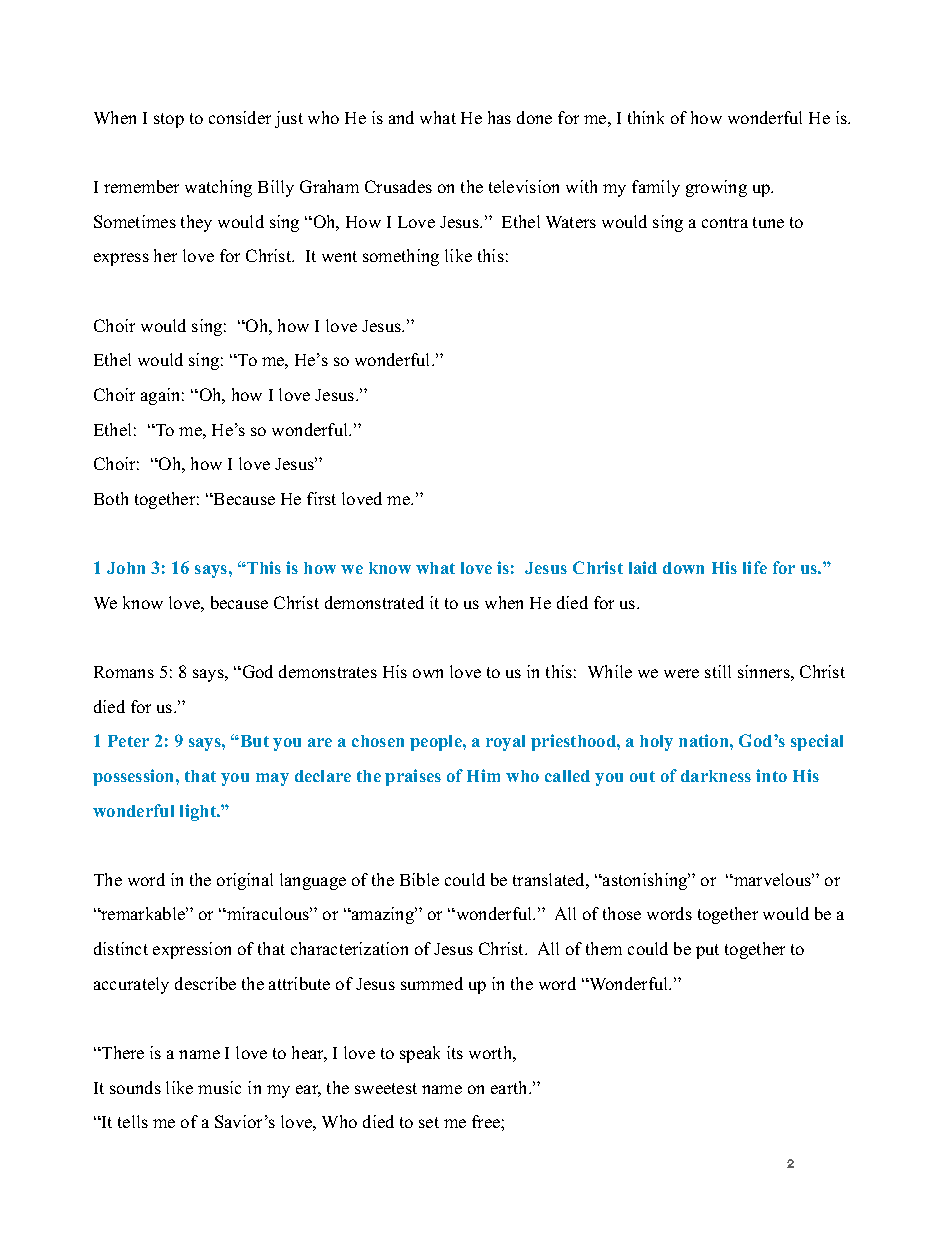 This image has width=952, height=1233. Describe the element at coordinates (483, 775) in the image. I see `Him` at that location.
